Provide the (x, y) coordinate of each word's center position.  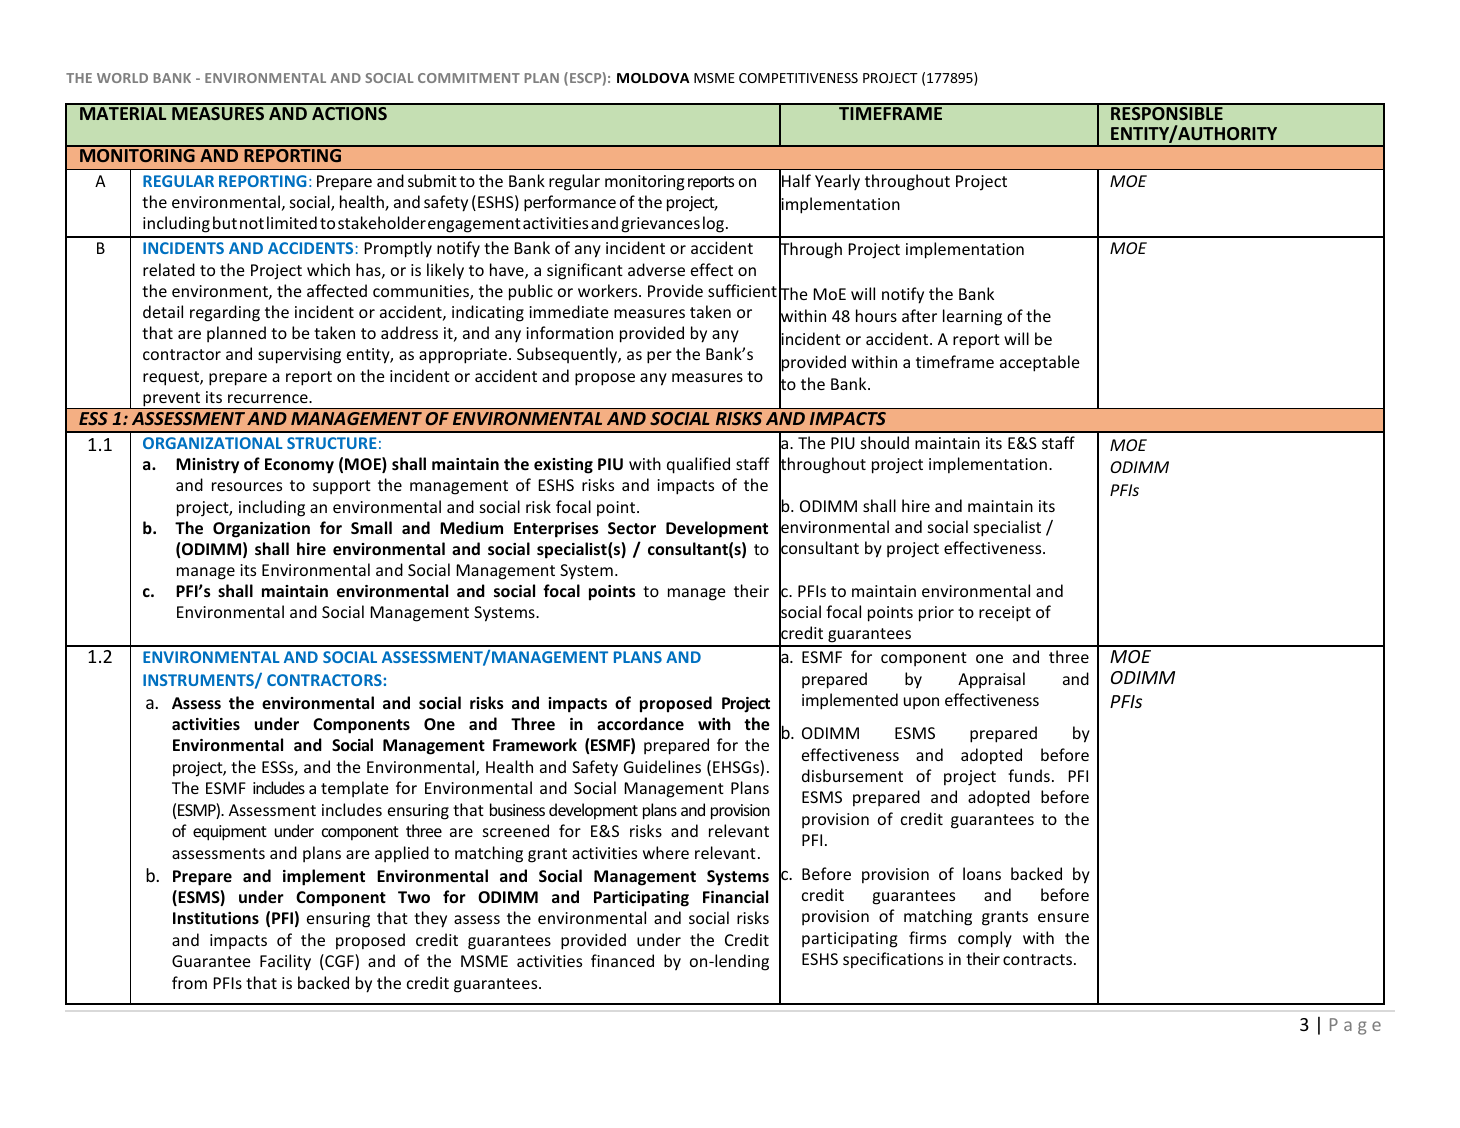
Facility (285, 962)
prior (936, 614)
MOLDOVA (653, 78)
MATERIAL (123, 113)
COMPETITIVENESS (798, 78)
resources (247, 486)
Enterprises (556, 530)
